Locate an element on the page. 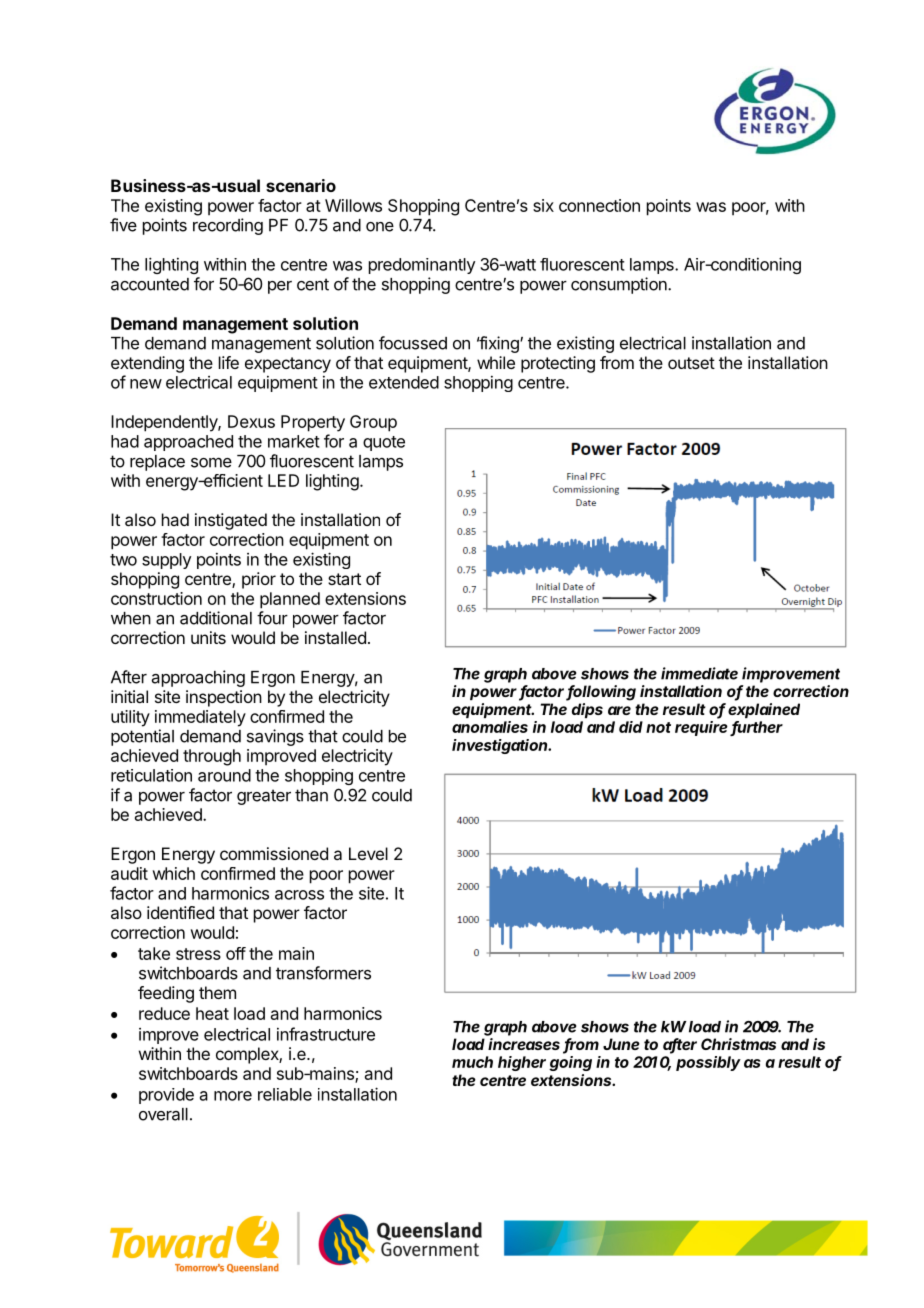 The image size is (924, 1308). possibly is located at coordinates (708, 1063).
